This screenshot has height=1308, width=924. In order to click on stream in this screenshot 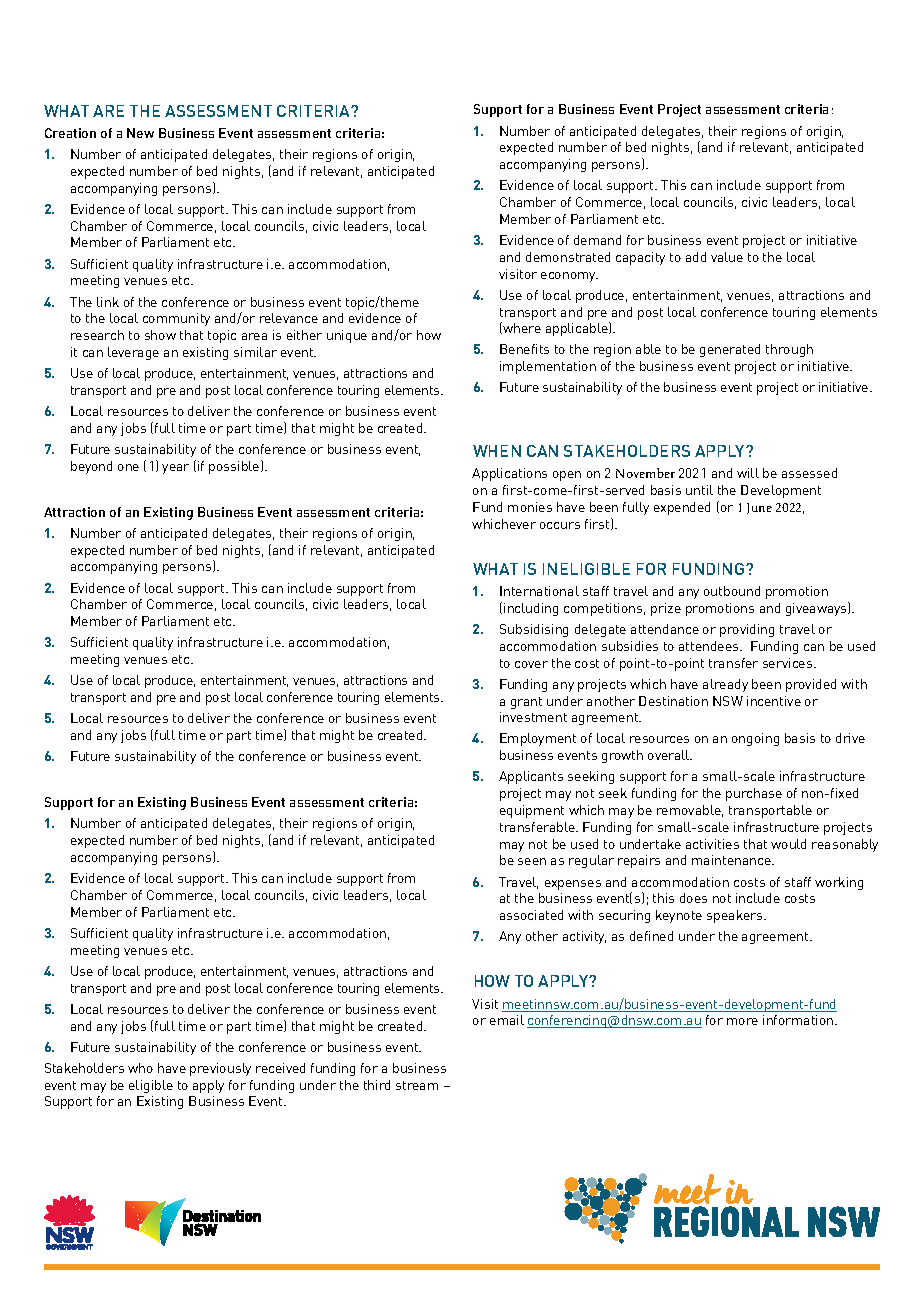, I will do `click(417, 1085)`.
